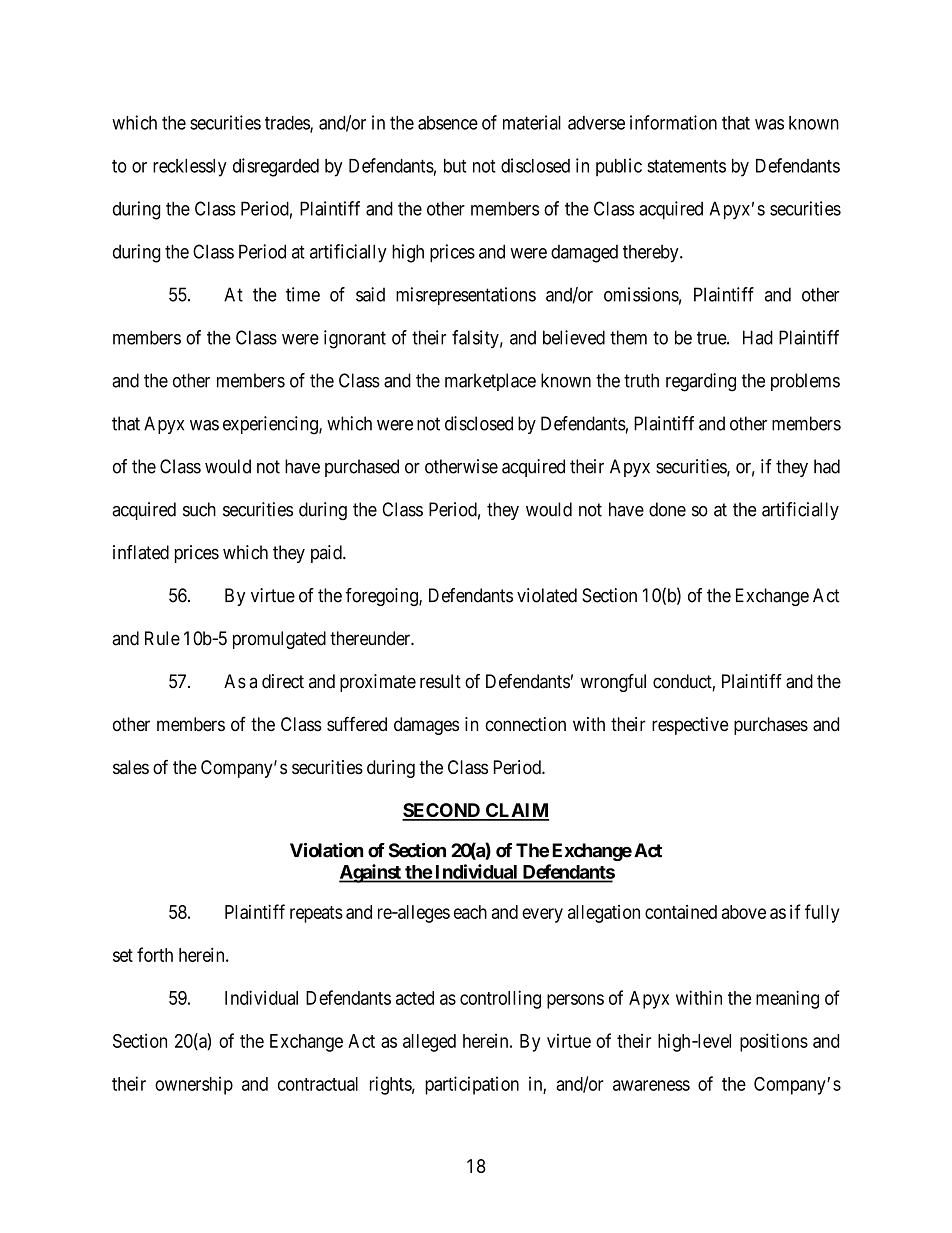  I want to click on marketplace, so click(490, 382).
